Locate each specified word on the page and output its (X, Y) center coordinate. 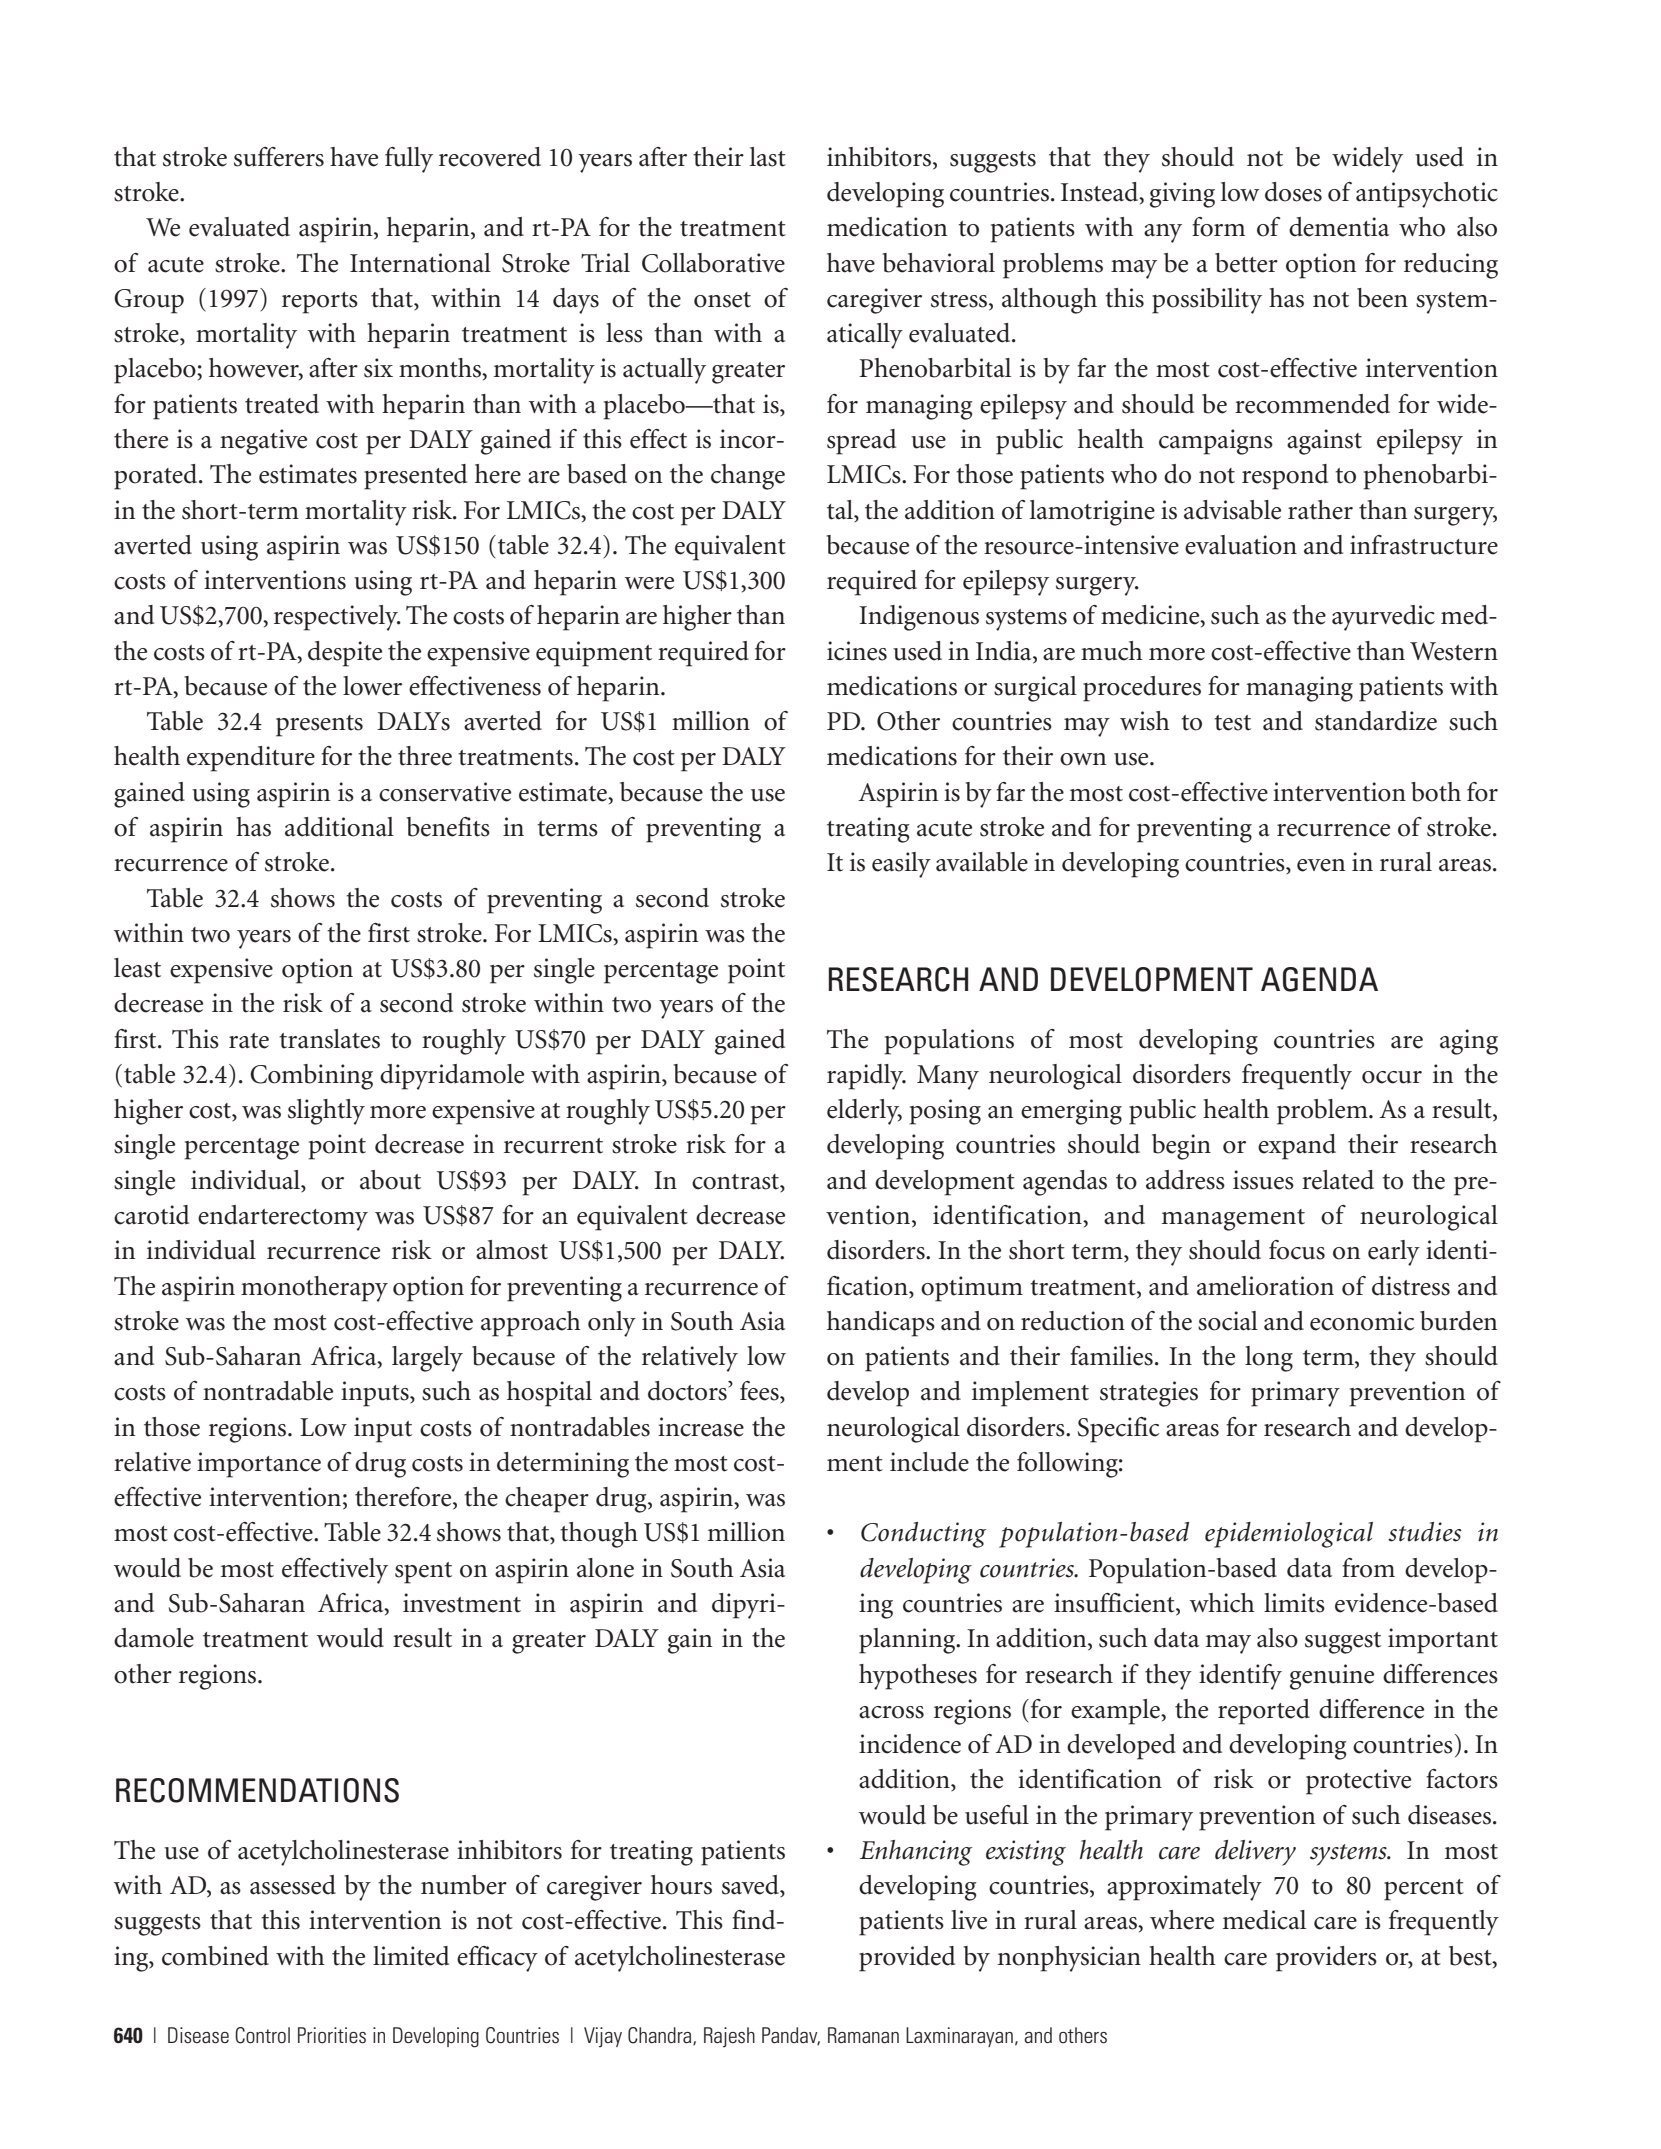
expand (1297, 1147)
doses (1293, 192)
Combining (311, 1077)
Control (262, 2035)
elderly (864, 1112)
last (768, 157)
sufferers (279, 157)
